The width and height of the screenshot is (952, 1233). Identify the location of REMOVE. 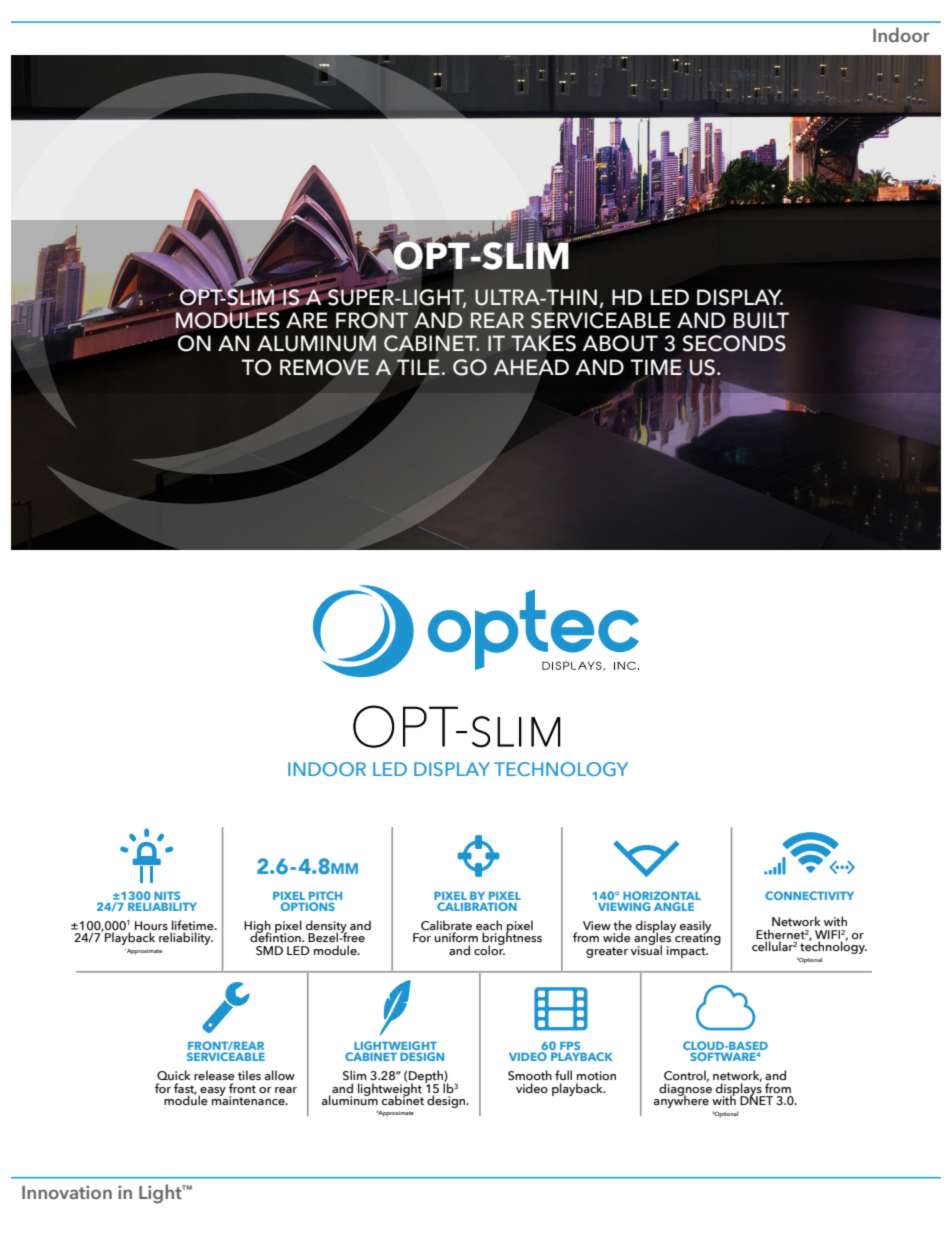
(324, 367).
